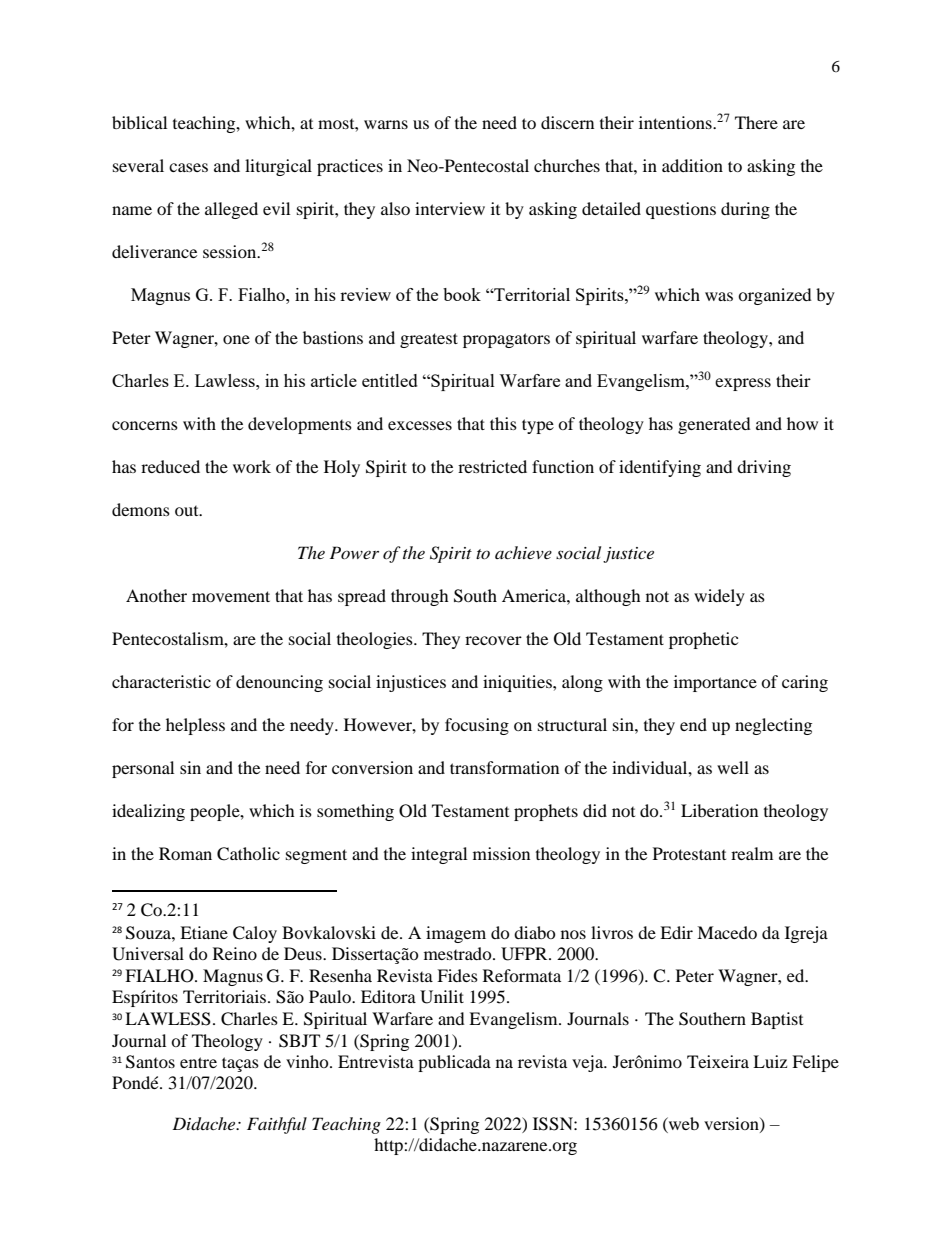 The image size is (952, 1233). What do you see at coordinates (143, 769) in the screenshot?
I see `personal` at bounding box center [143, 769].
